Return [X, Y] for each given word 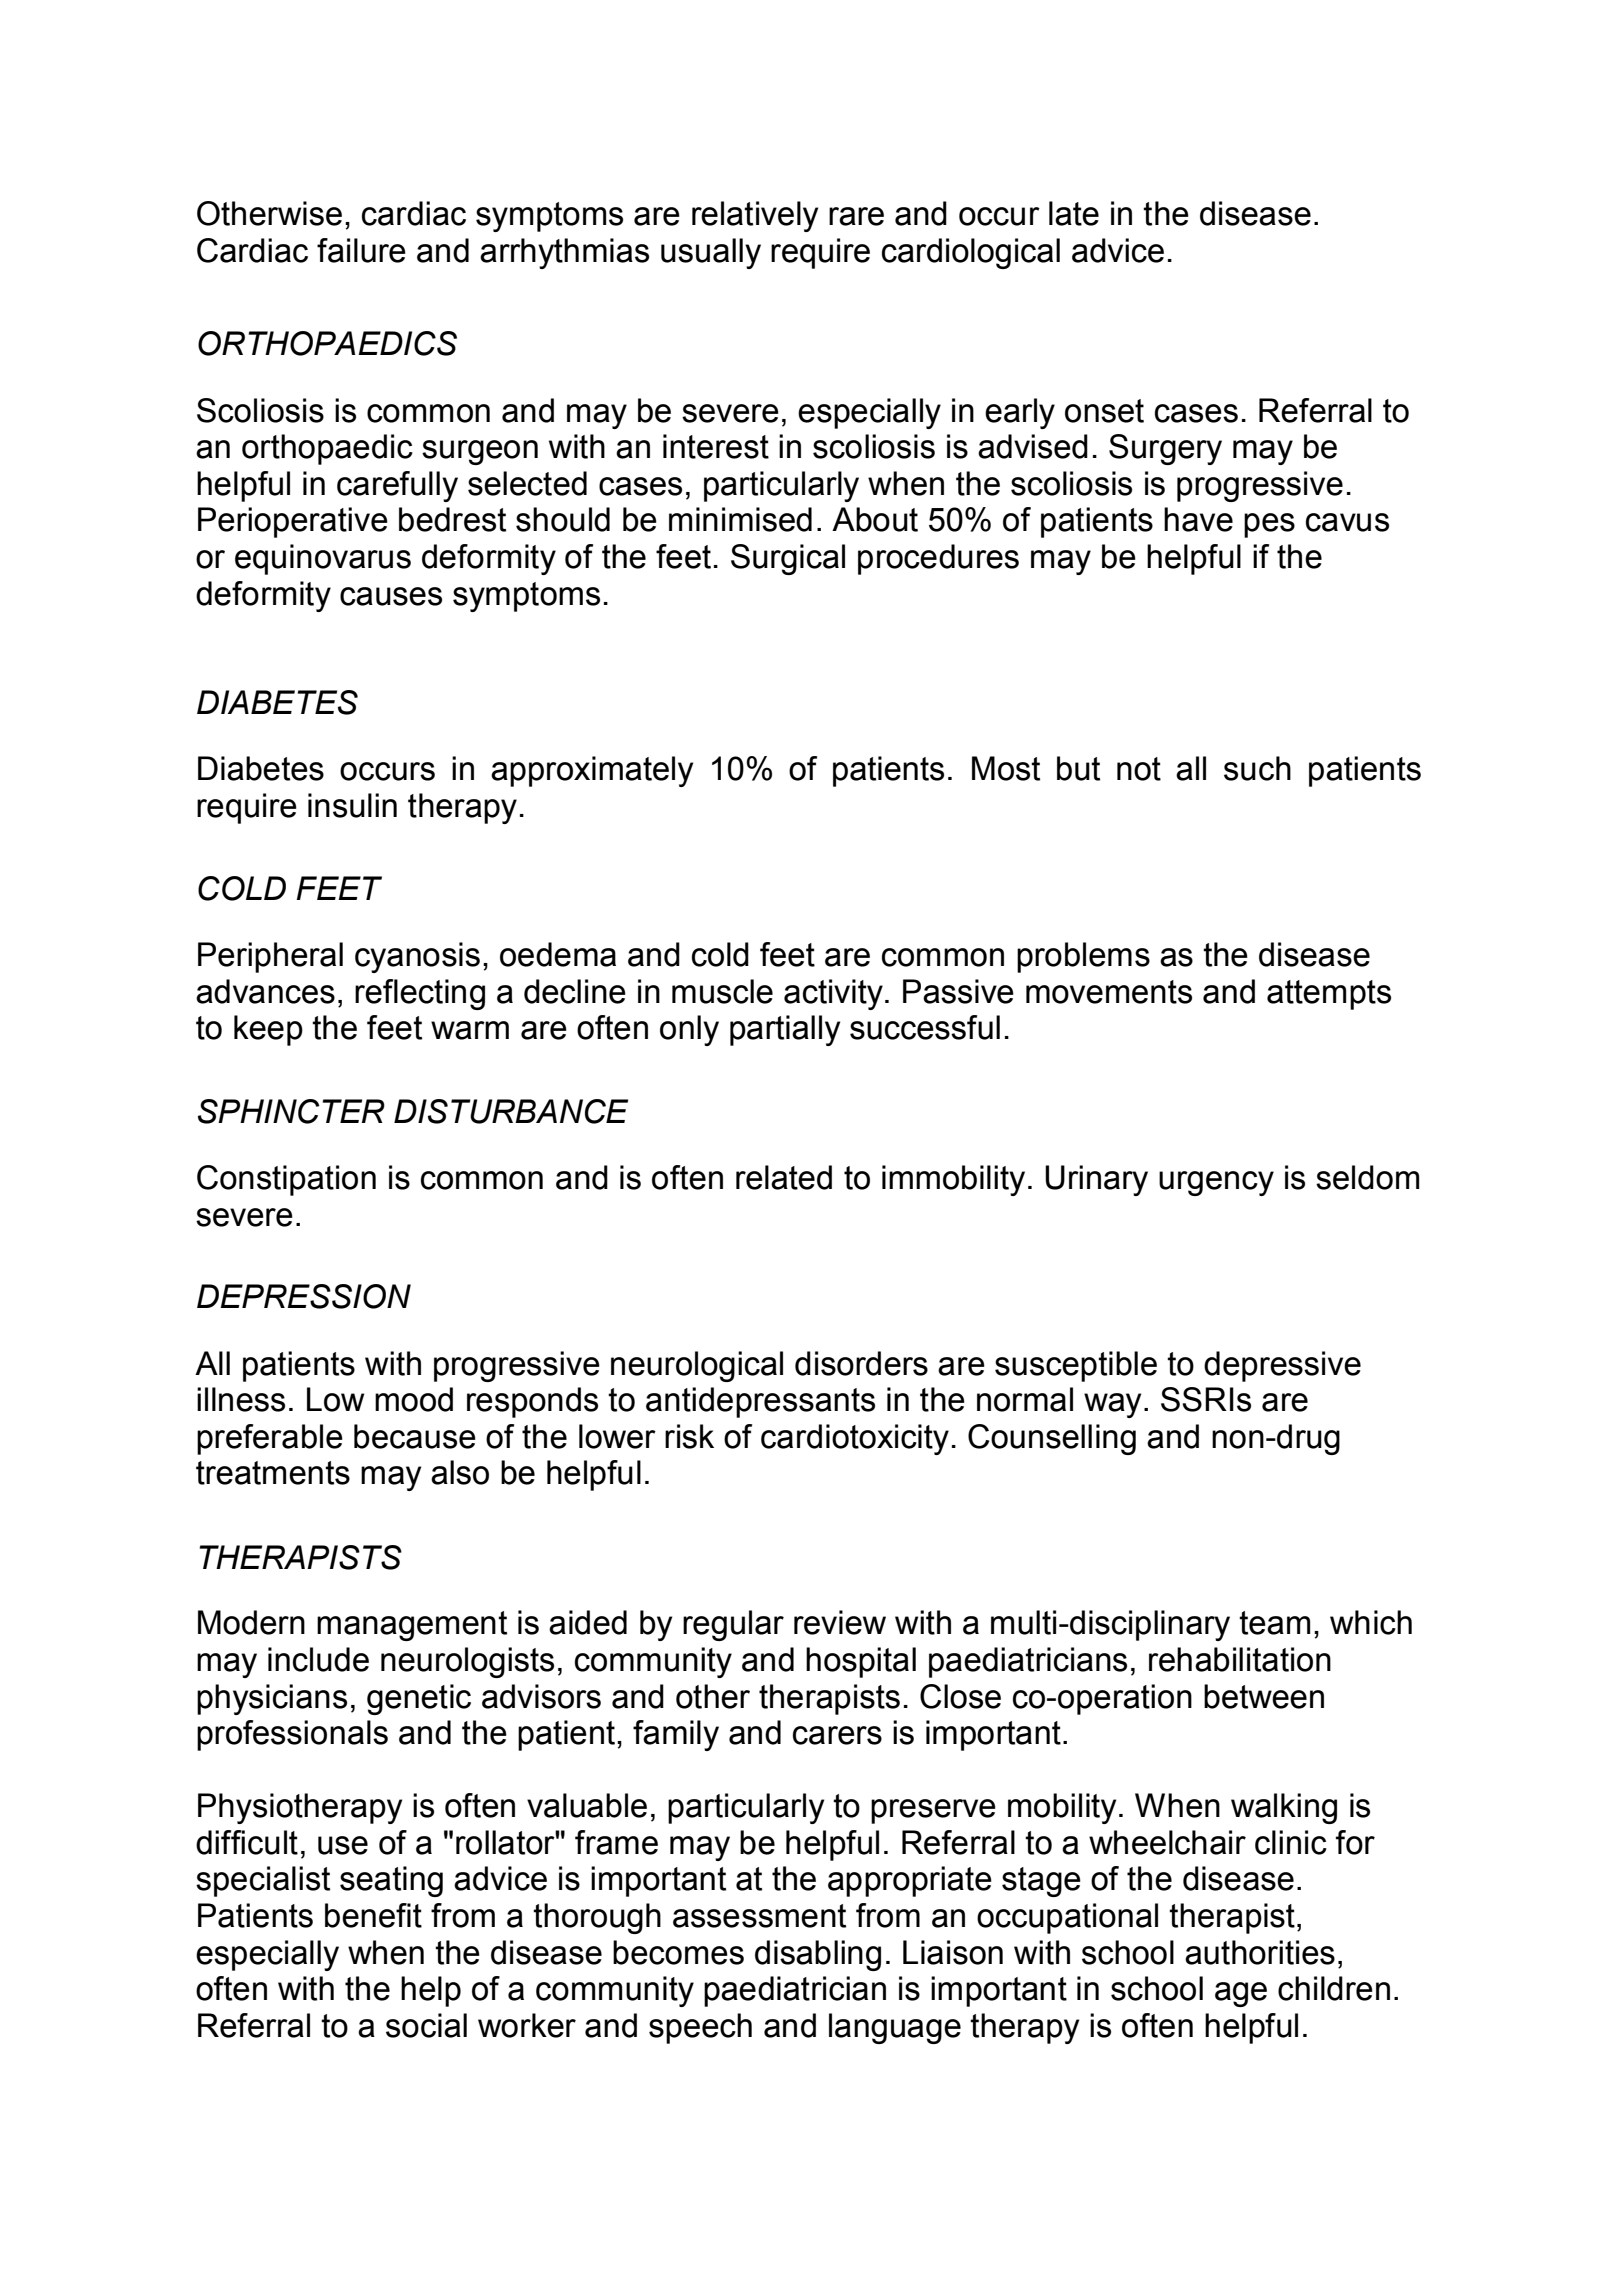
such [1257, 768]
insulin [352, 805]
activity [833, 994]
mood [414, 1399]
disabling [818, 1955]
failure [361, 250]
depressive [1282, 1366]
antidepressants [760, 1402]
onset [1104, 411]
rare [856, 216]
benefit [373, 1915]
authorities [1260, 1952]
